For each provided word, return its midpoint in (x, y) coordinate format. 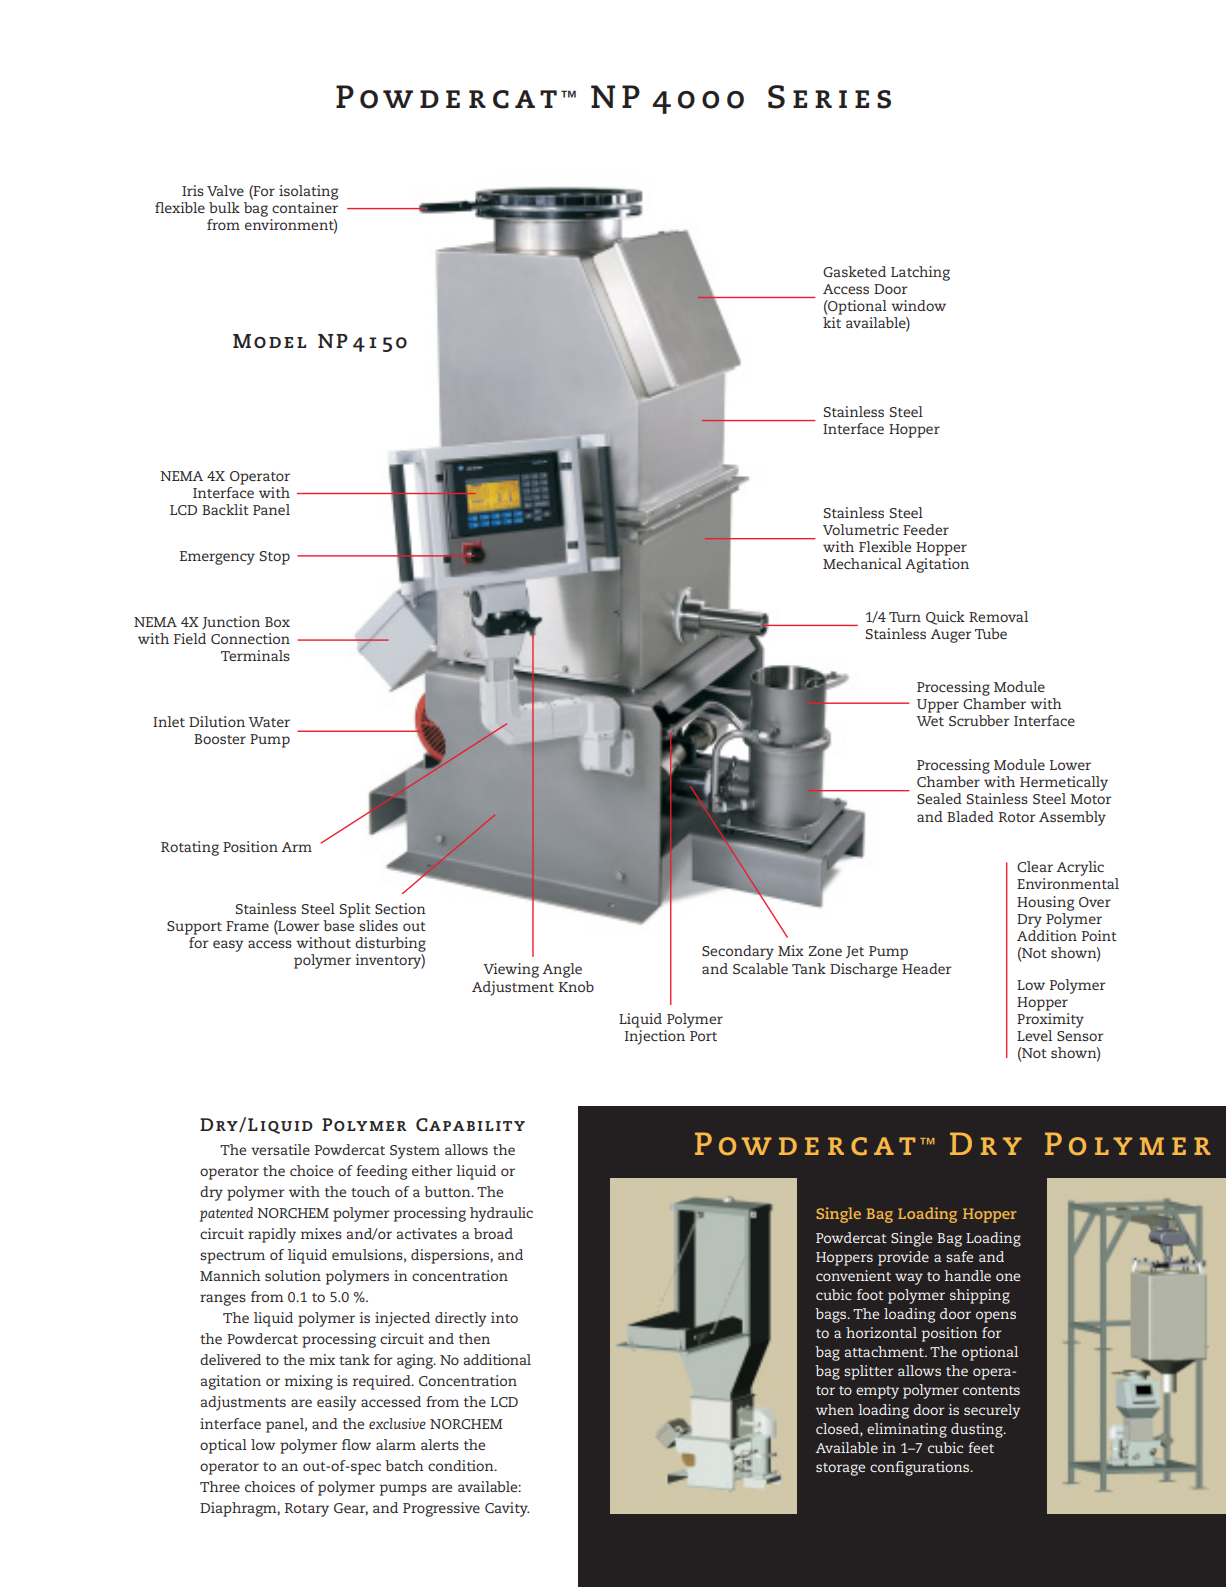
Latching (920, 273)
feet (981, 1447)
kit (832, 322)
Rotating (190, 848)
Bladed (970, 816)
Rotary (307, 1510)
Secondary (738, 952)
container (305, 207)
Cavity (507, 1509)
